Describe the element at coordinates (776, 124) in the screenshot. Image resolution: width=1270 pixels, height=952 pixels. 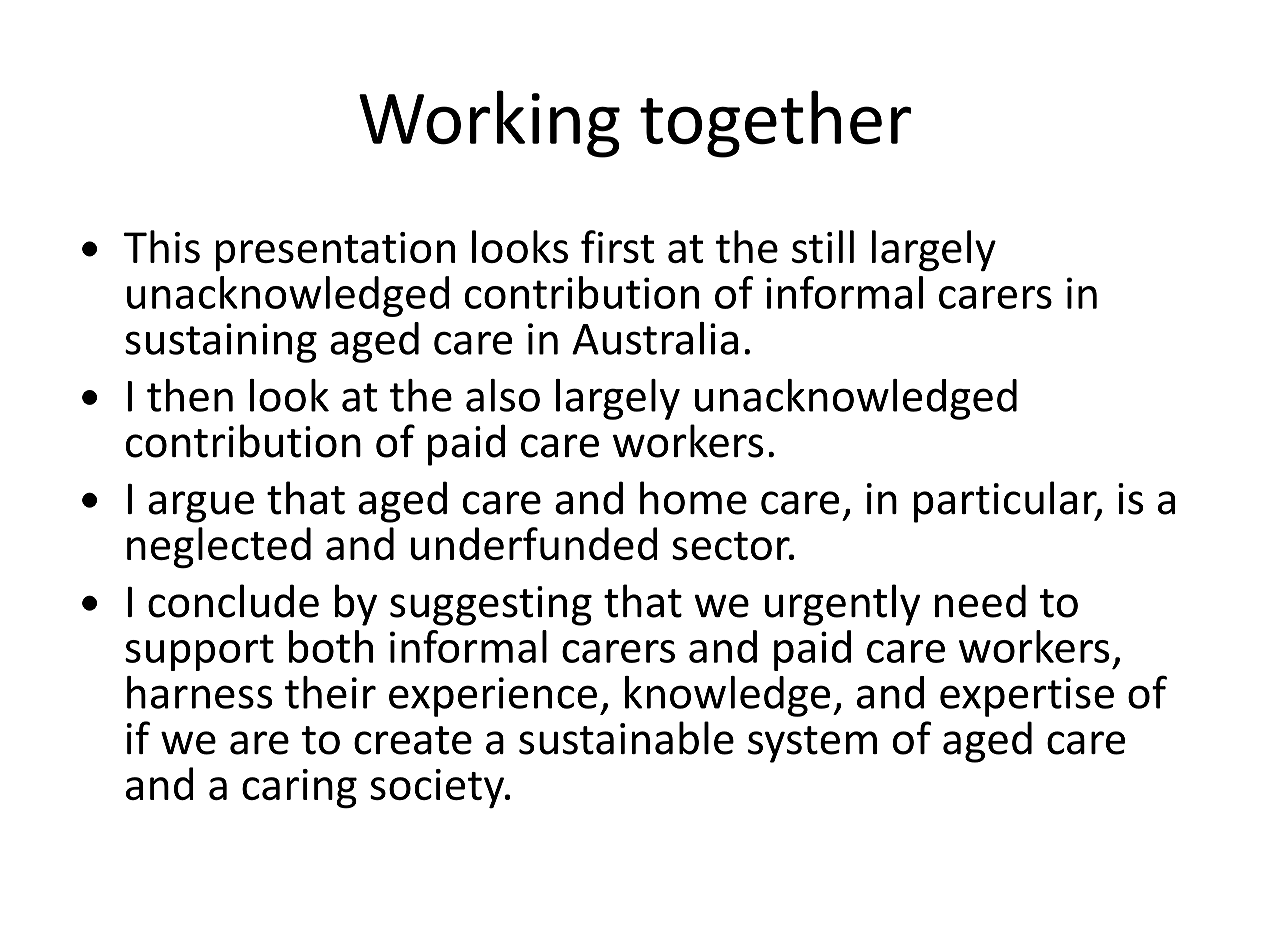
I see `together` at that location.
